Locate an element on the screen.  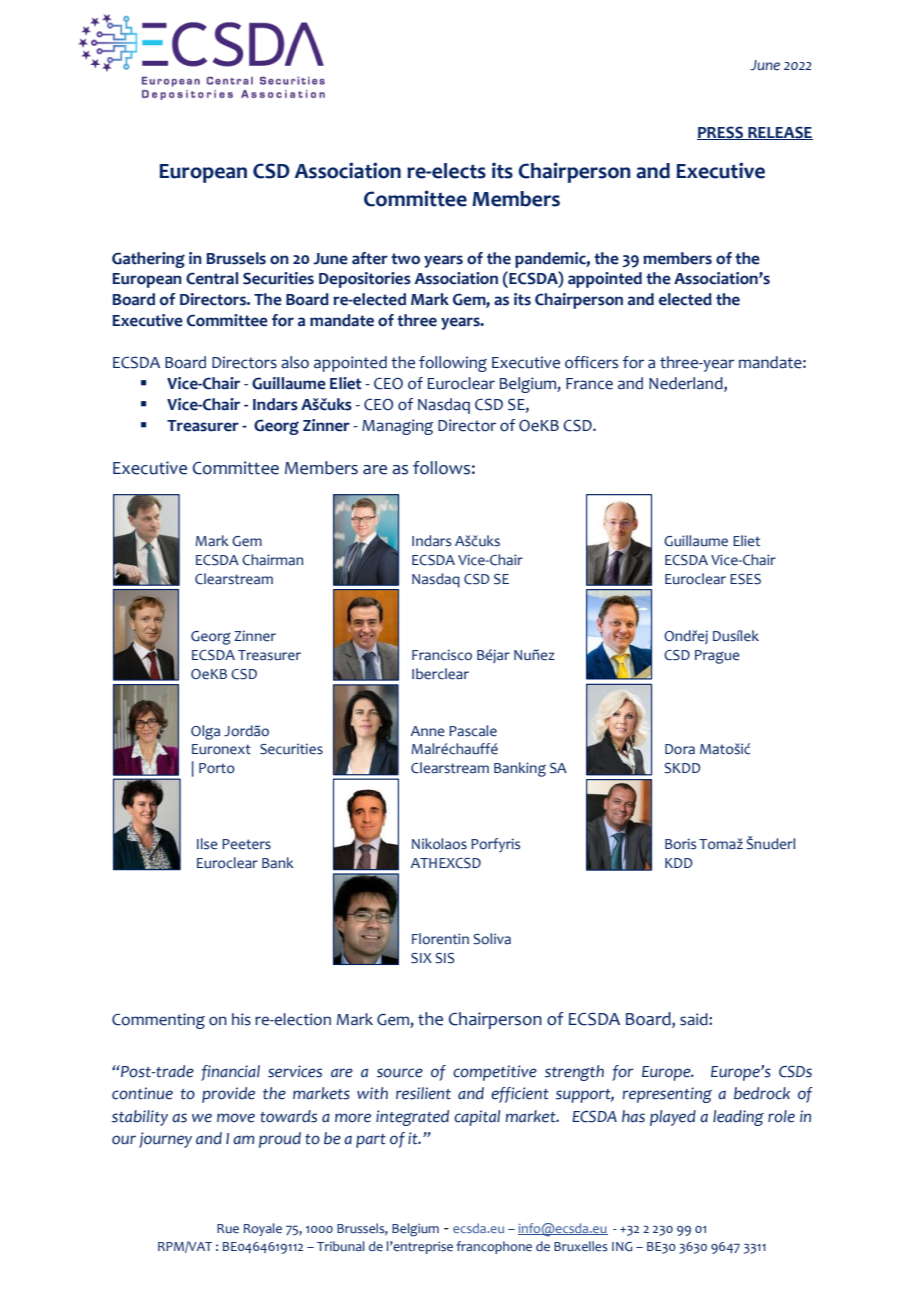
also is located at coordinates (295, 362).
